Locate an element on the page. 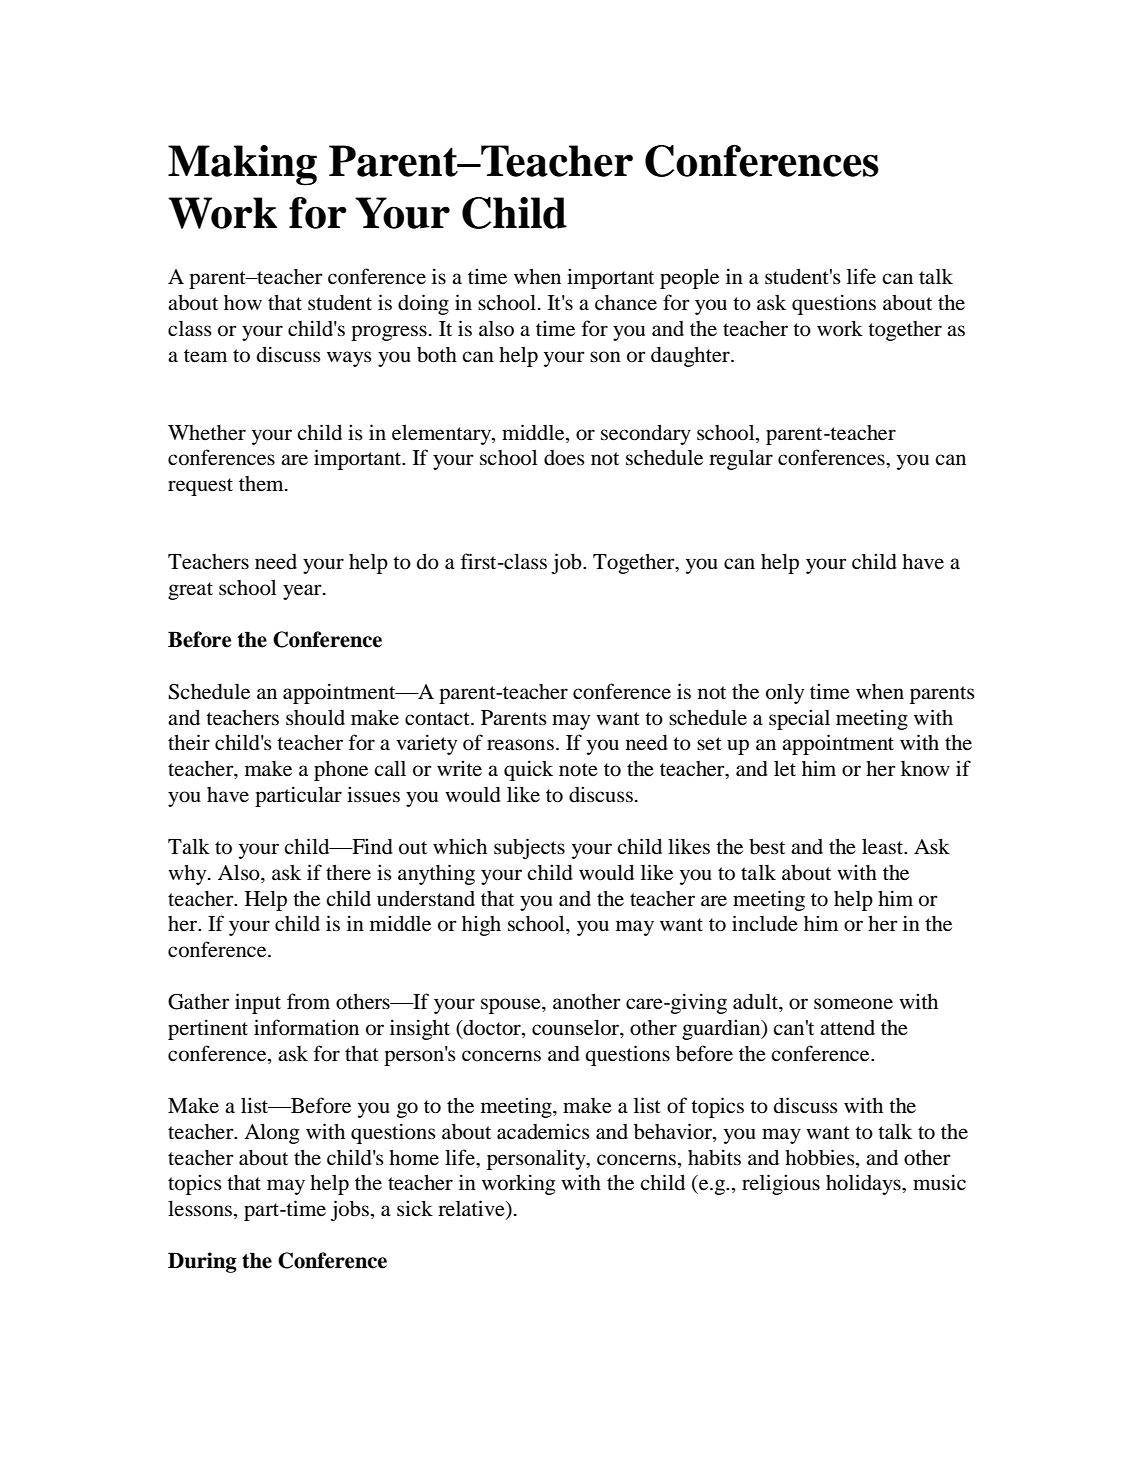  chance is located at coordinates (626, 302).
